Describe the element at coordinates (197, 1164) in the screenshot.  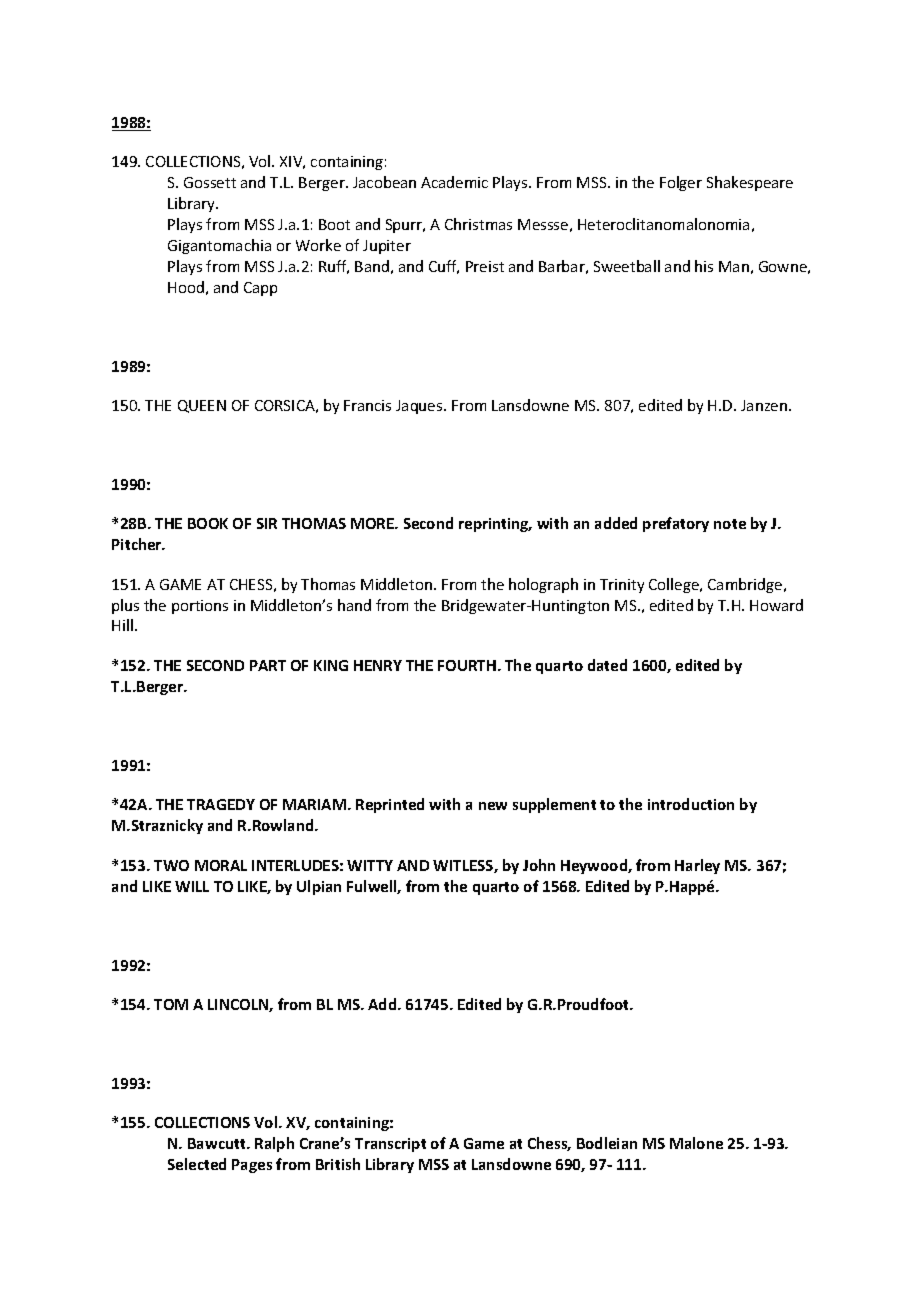
I see `Selected` at that location.
